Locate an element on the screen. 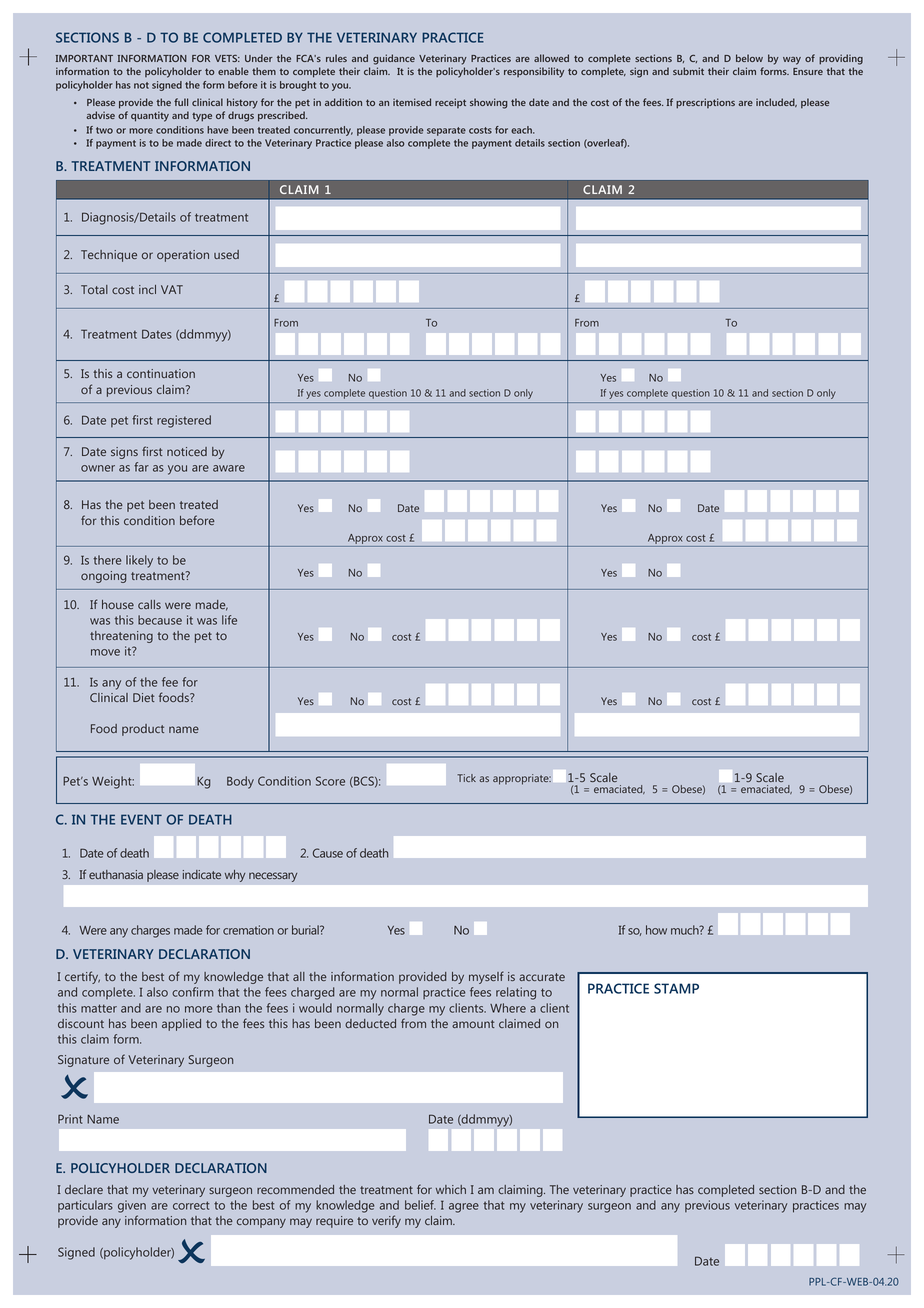 This screenshot has height=1308, width=924. full is located at coordinates (181, 102).
